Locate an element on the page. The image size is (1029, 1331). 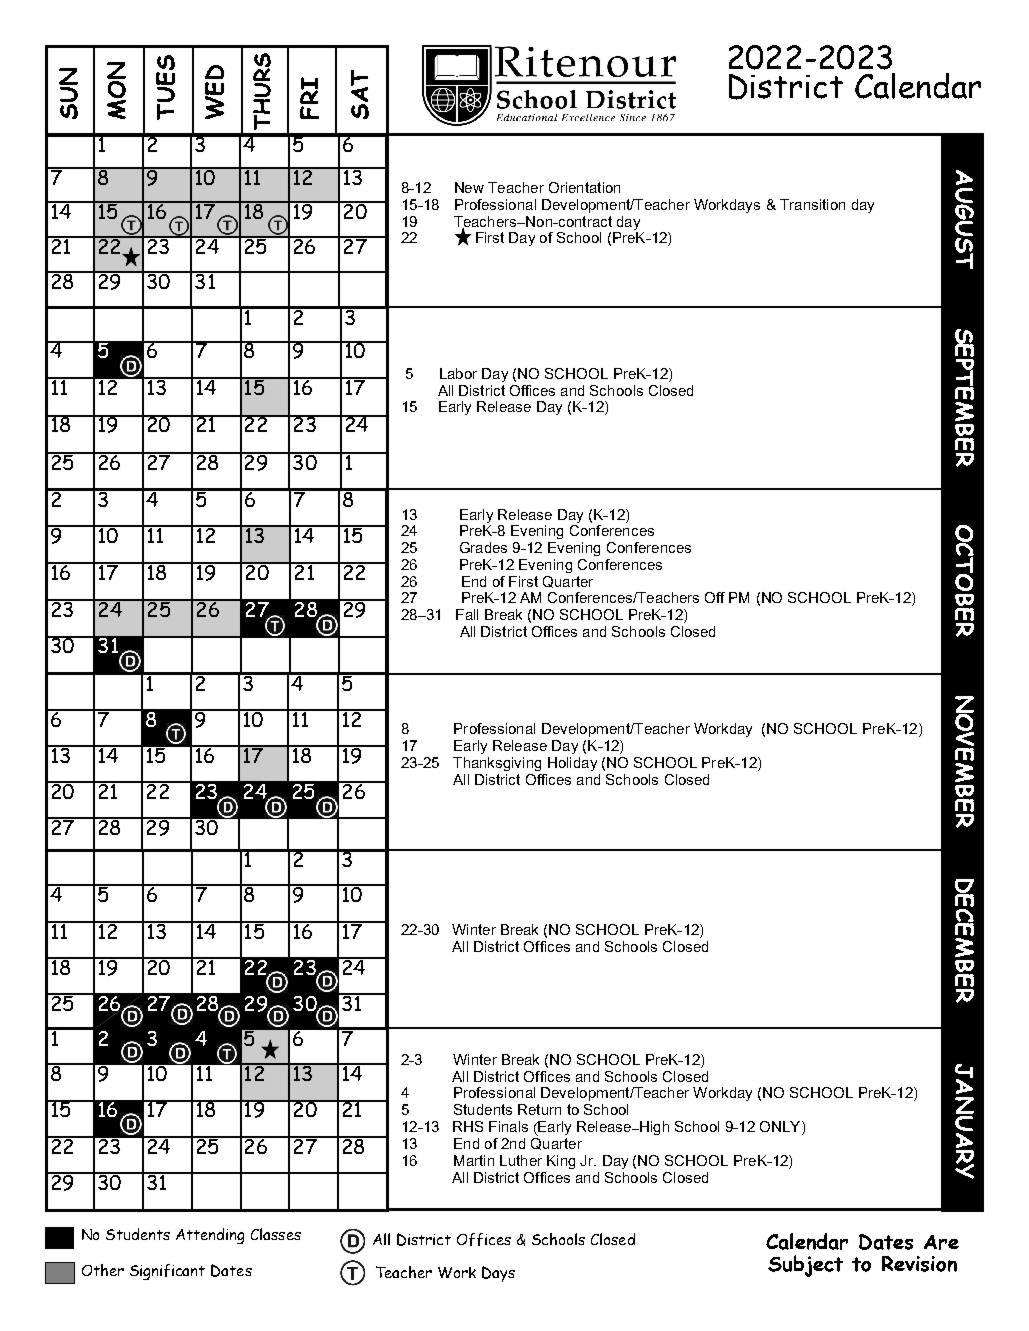
Orientation is located at coordinates (584, 187).
